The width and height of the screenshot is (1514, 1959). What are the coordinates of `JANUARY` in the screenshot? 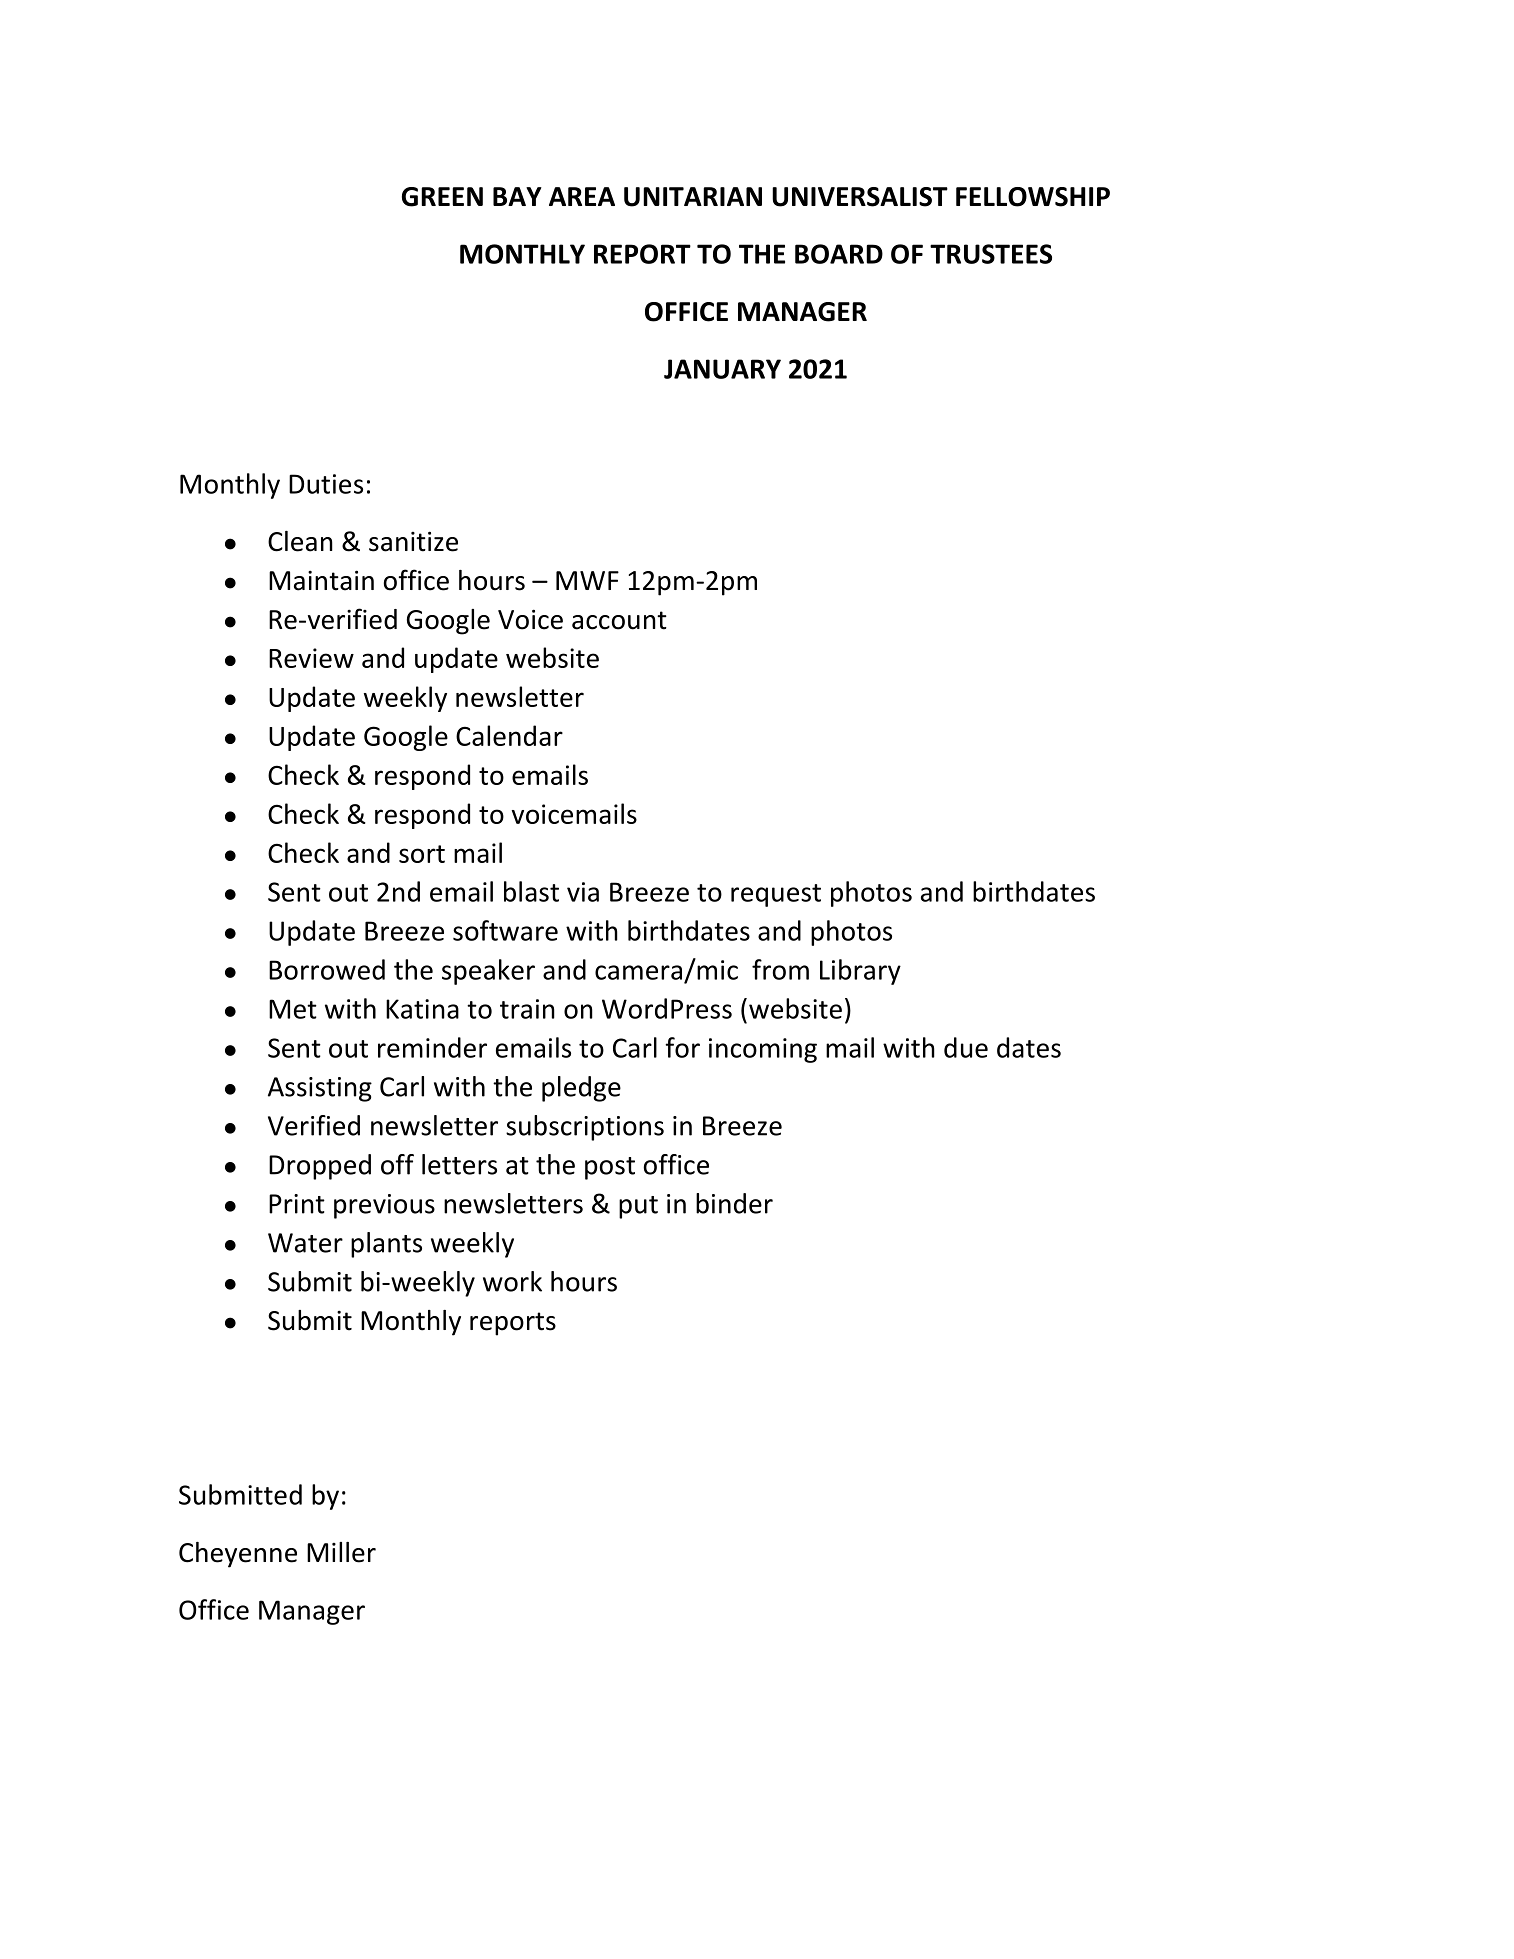 It's located at (722, 369).
